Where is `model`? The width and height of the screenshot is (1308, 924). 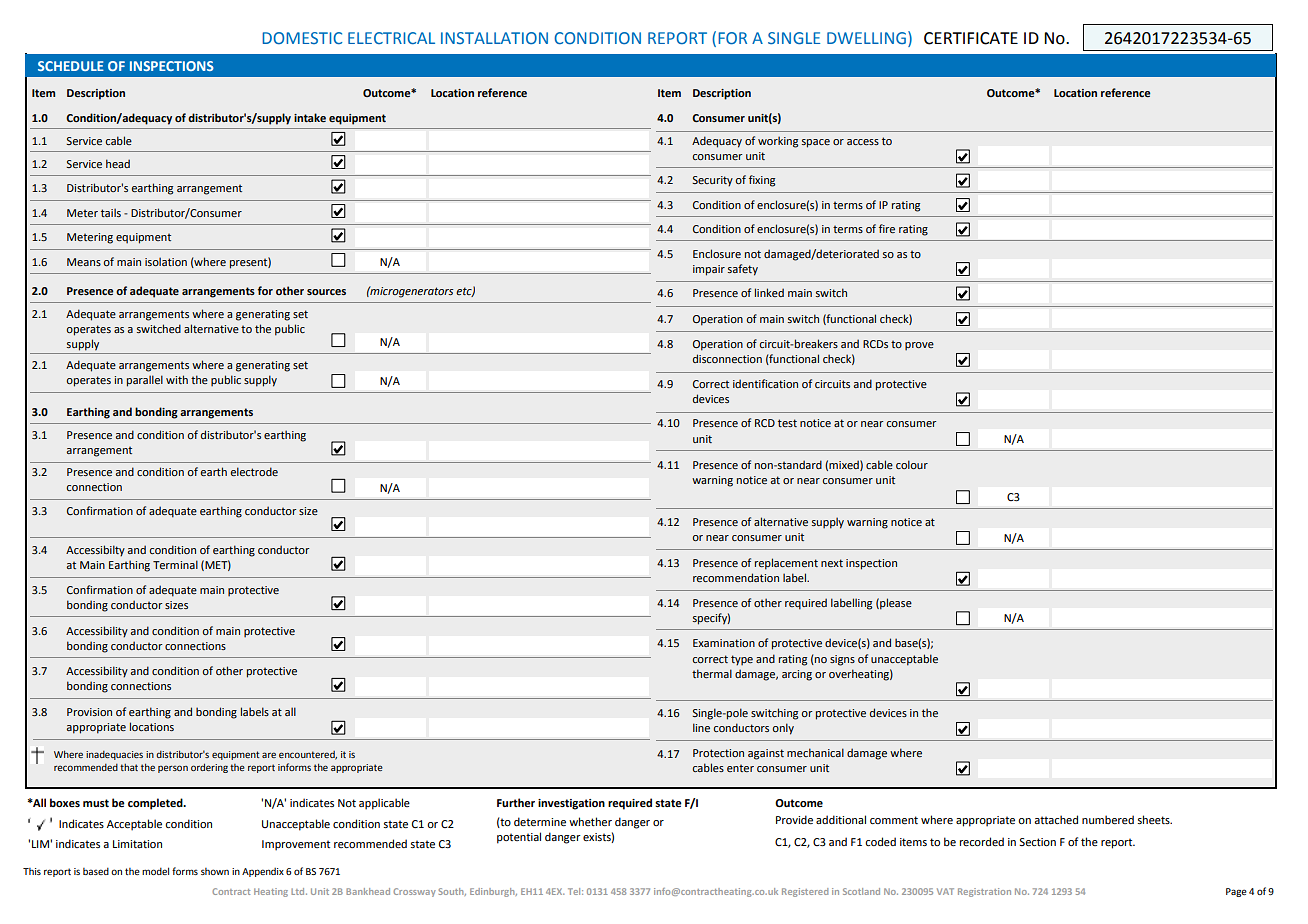
model is located at coordinates (155, 871).
